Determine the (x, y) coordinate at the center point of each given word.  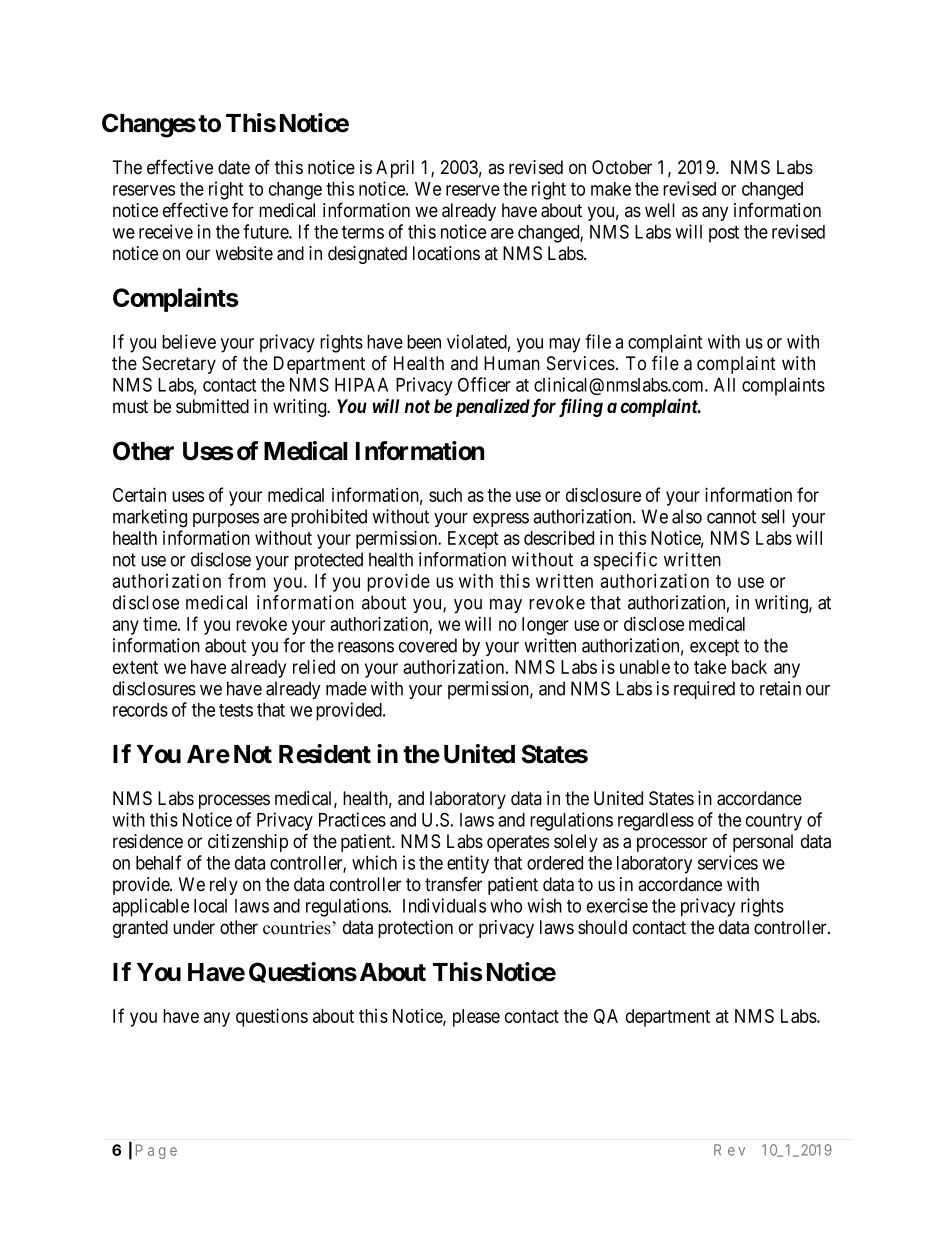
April (395, 169)
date (234, 167)
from (247, 580)
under (194, 927)
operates (518, 843)
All (724, 385)
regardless (656, 822)
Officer (484, 384)
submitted (212, 406)
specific (625, 561)
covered (428, 645)
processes (234, 801)
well (660, 210)
